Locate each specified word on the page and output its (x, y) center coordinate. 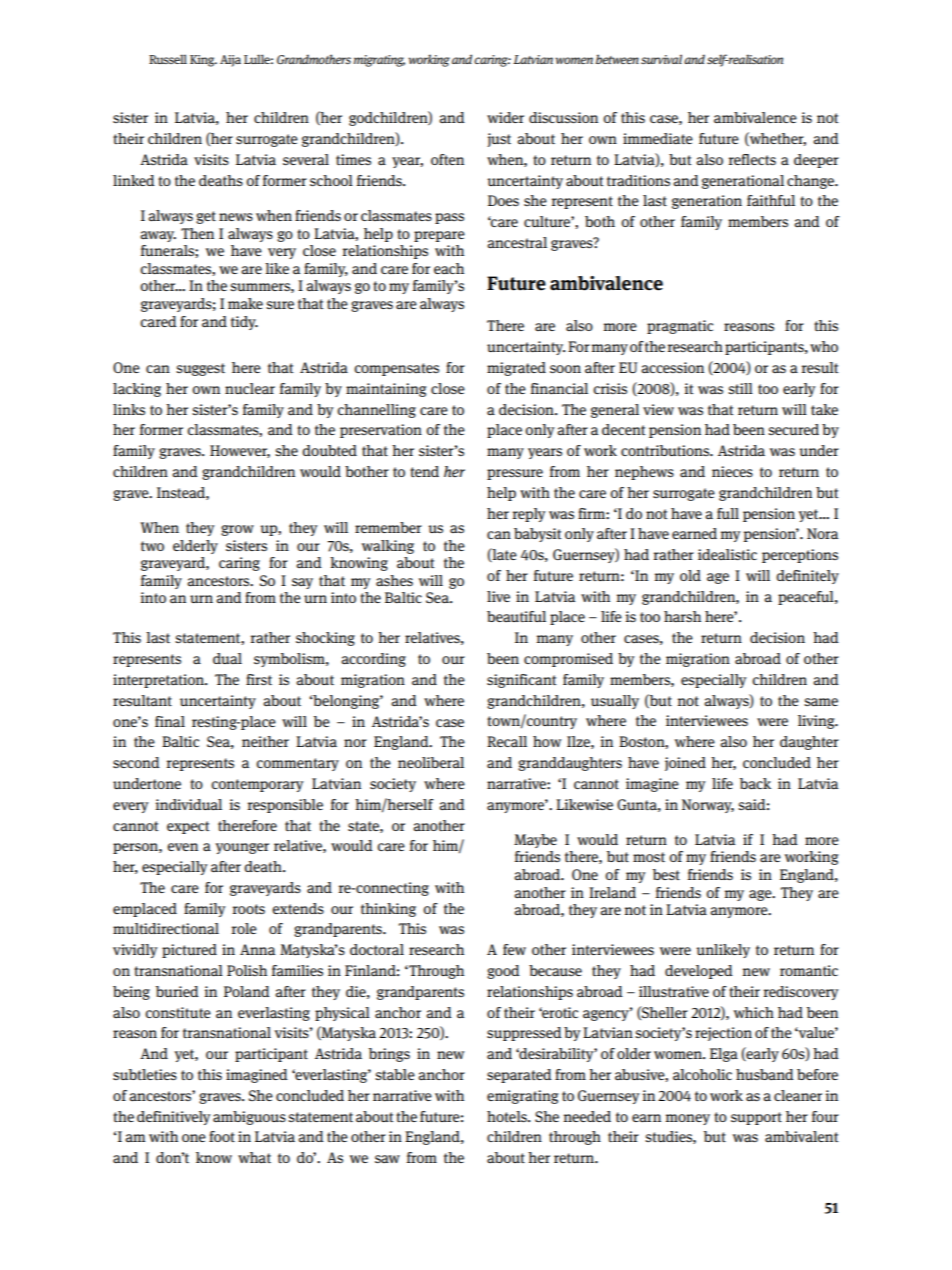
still (740, 388)
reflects (752, 159)
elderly (195, 547)
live (498, 596)
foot (222, 1136)
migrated (516, 369)
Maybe (535, 841)
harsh (682, 617)
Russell (168, 59)
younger (242, 848)
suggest (200, 369)
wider (505, 117)
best (666, 874)
